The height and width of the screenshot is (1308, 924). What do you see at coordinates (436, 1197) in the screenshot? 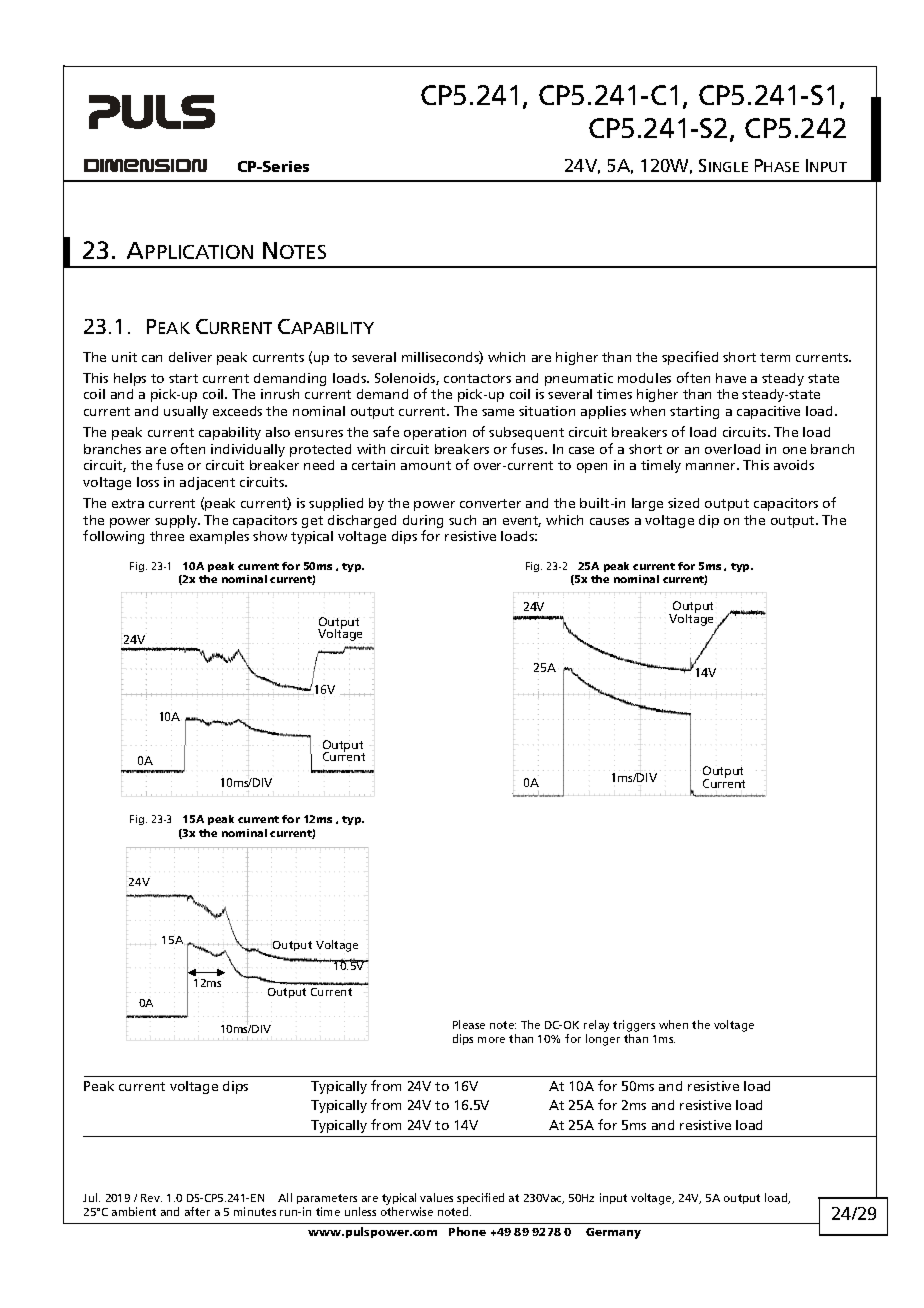
I see `values` at bounding box center [436, 1197].
